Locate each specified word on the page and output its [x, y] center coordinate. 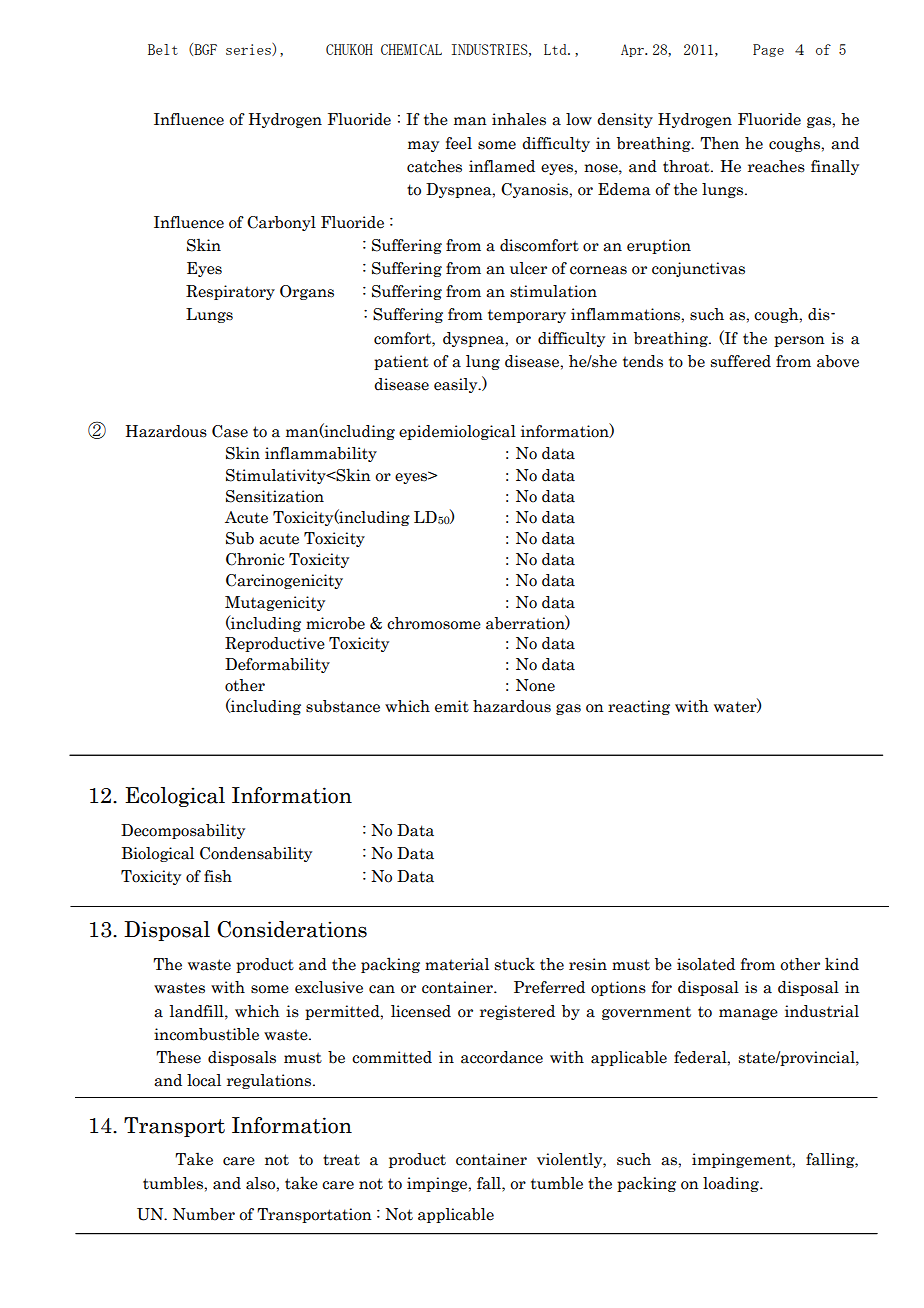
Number [204, 1214]
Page [768, 50]
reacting [639, 707]
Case [230, 431]
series [249, 49]
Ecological [175, 797]
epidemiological [457, 432]
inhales [519, 119]
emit [452, 706]
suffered [741, 361]
